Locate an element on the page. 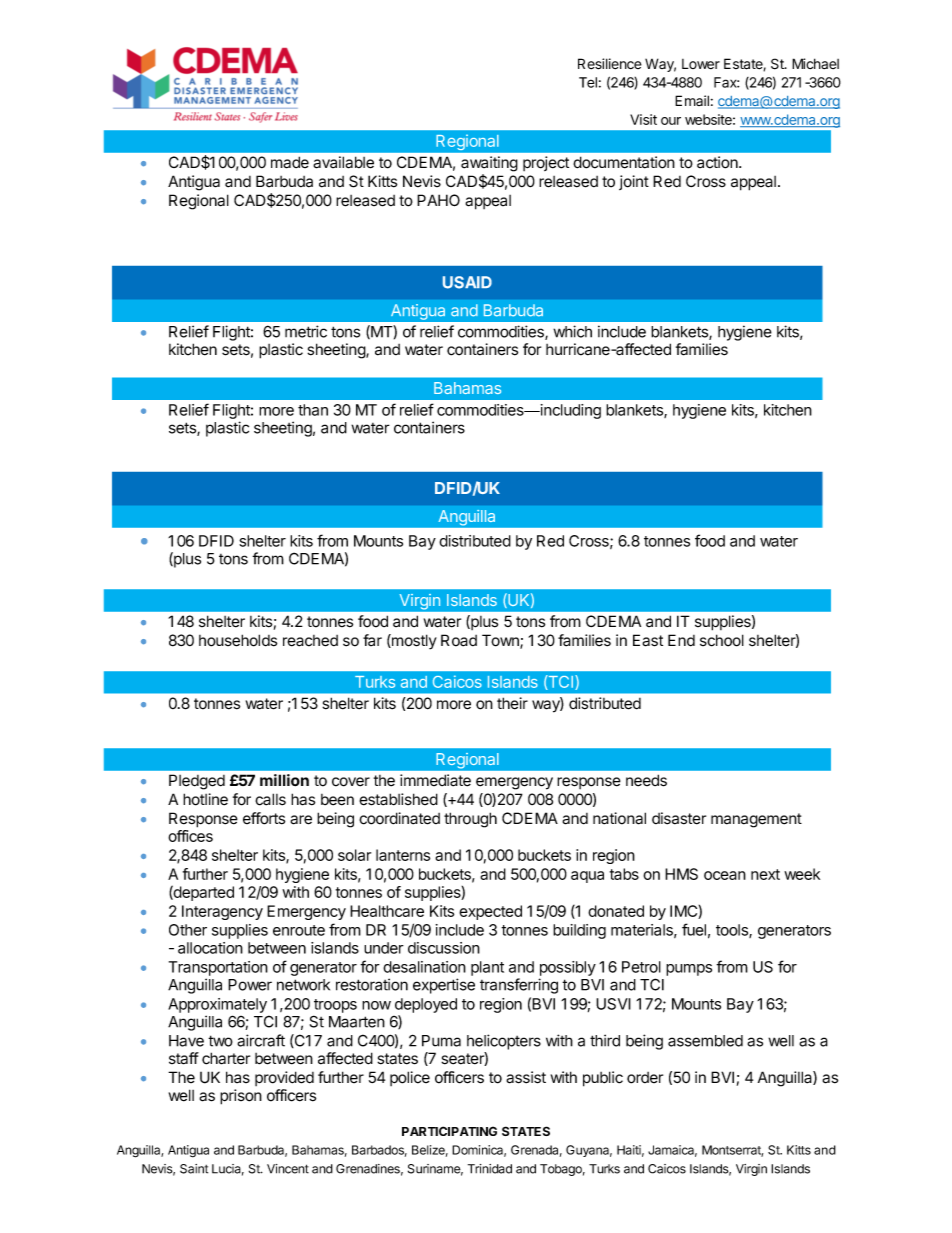 Image resolution: width=952 pixels, height=1233 pixels. management is located at coordinates (756, 820).
